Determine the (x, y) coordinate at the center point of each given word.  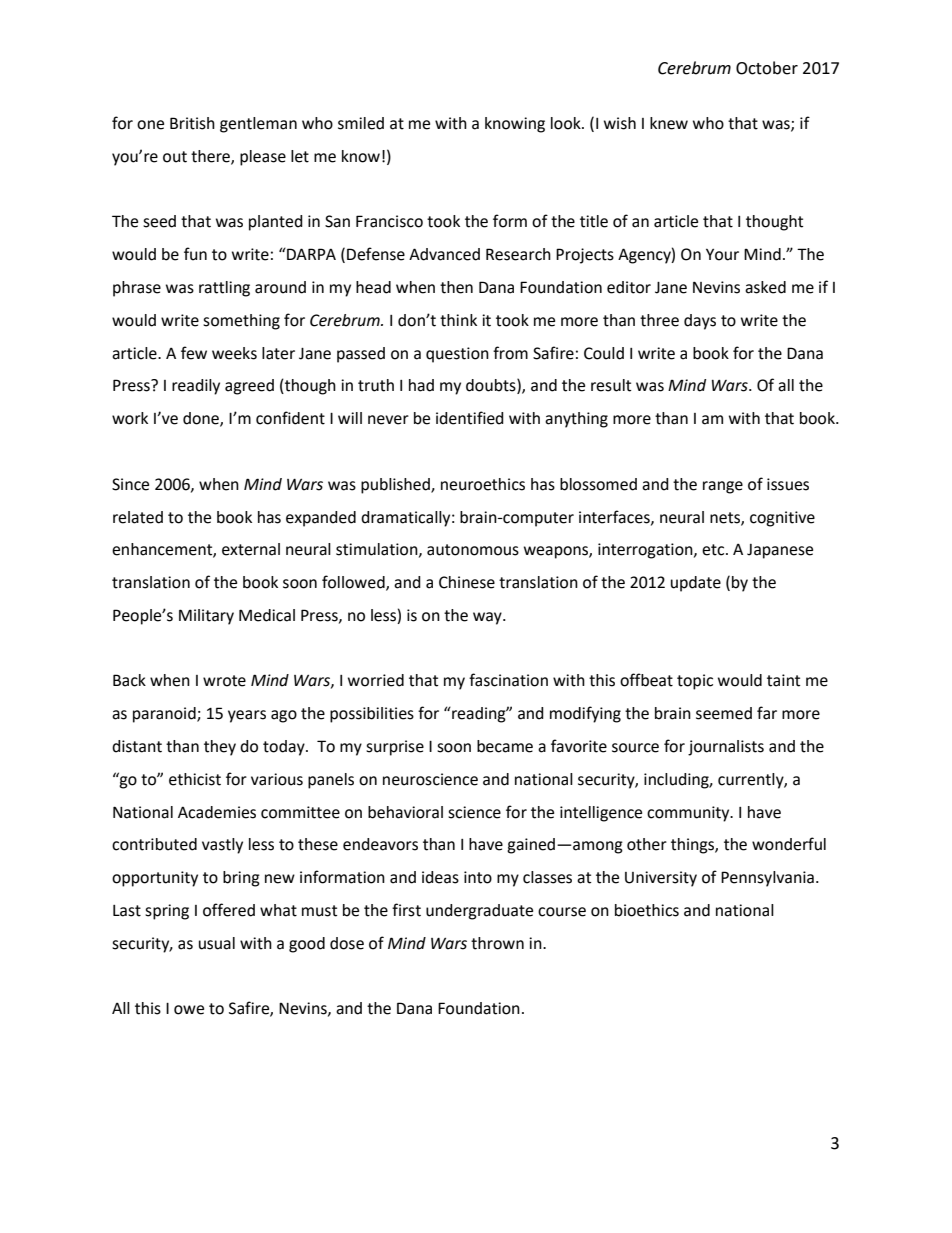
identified (470, 418)
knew (669, 123)
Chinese (467, 582)
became (505, 746)
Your (722, 254)
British (192, 123)
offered (229, 910)
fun (195, 254)
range (723, 487)
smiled (361, 123)
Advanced (444, 254)
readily (196, 387)
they (220, 748)
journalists (726, 748)
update (696, 584)
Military (206, 617)
